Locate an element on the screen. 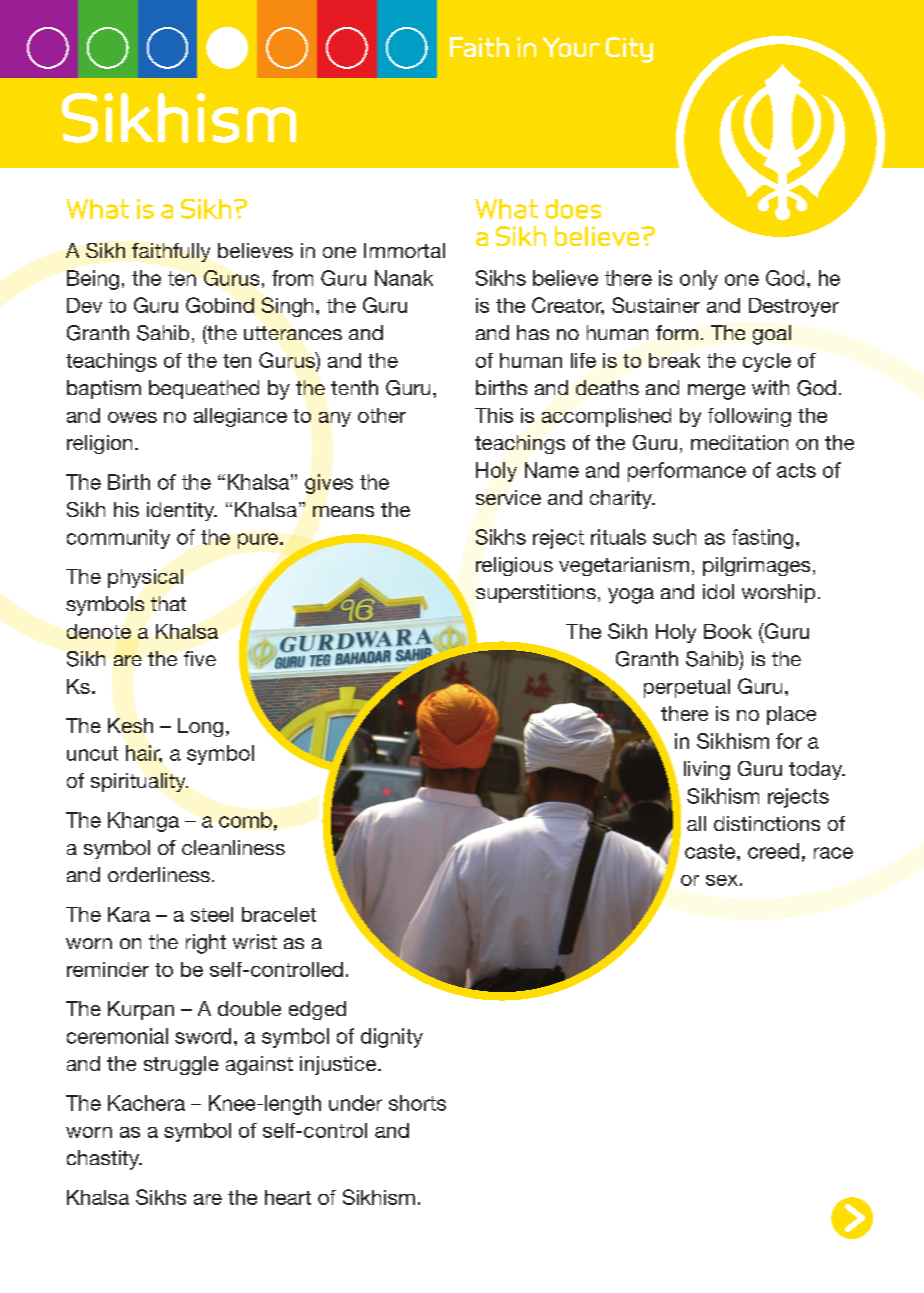 The image size is (924, 1293). City is located at coordinates (629, 50).
